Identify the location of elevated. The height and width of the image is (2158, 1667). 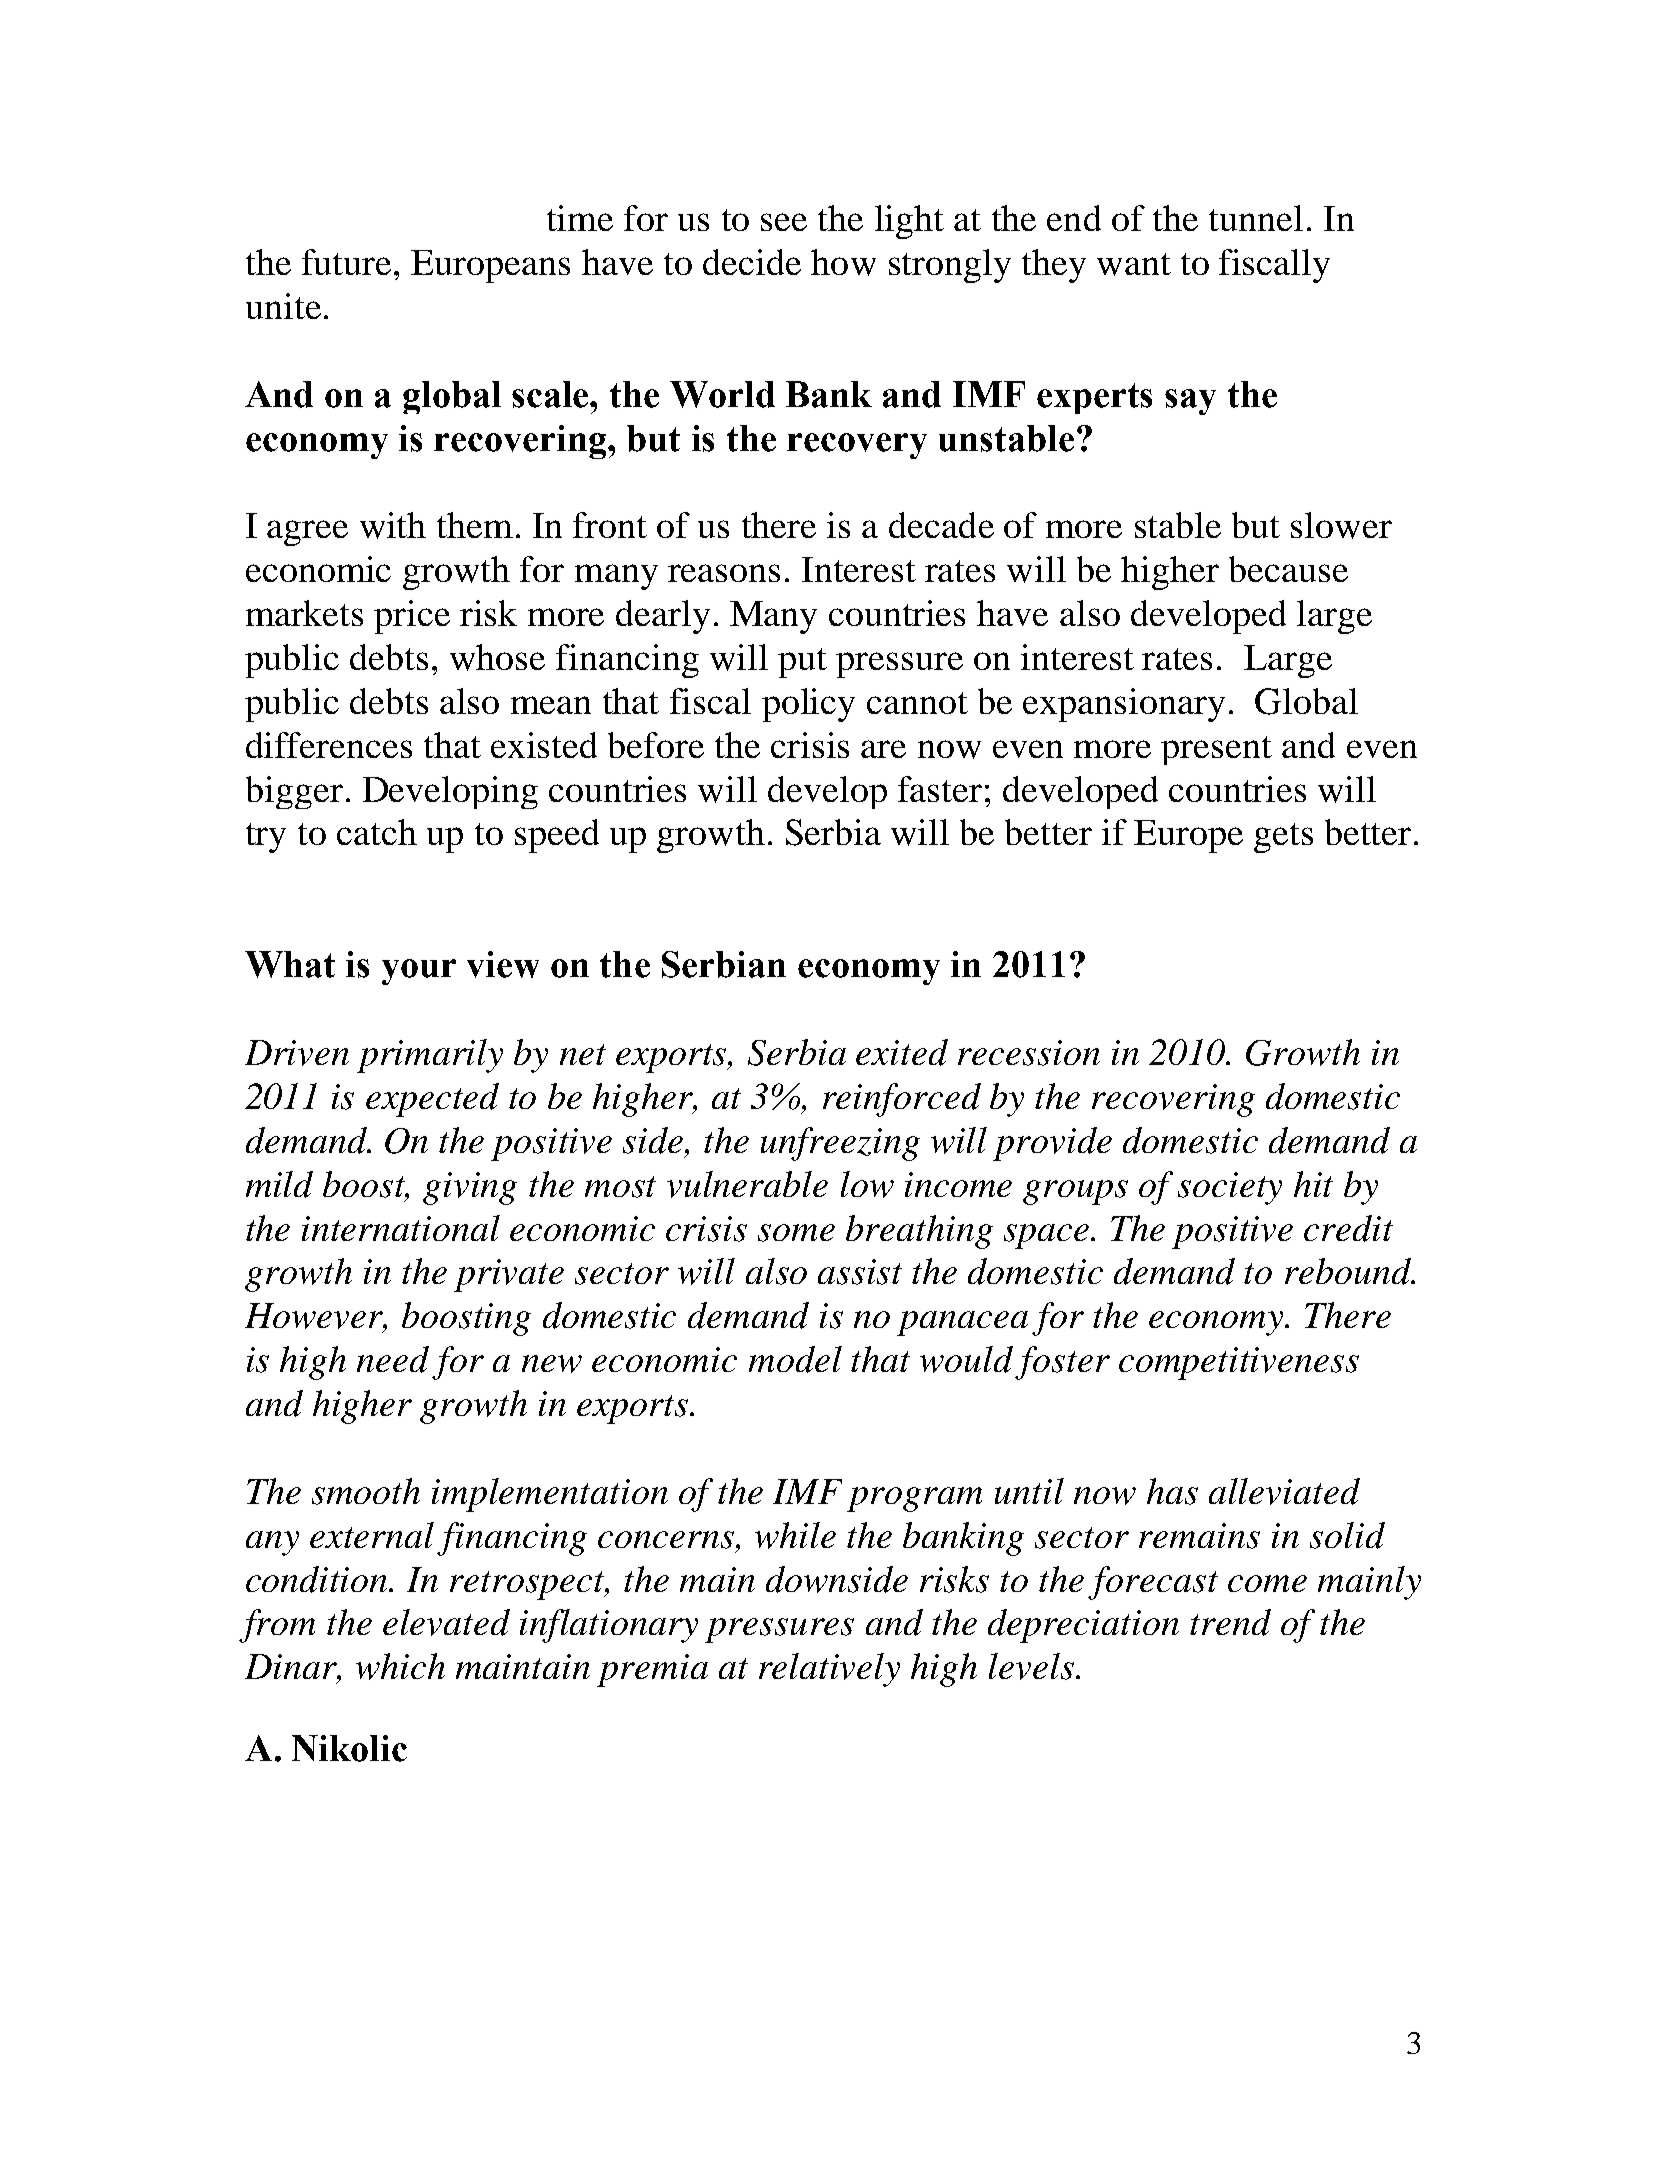
(446, 1622).
